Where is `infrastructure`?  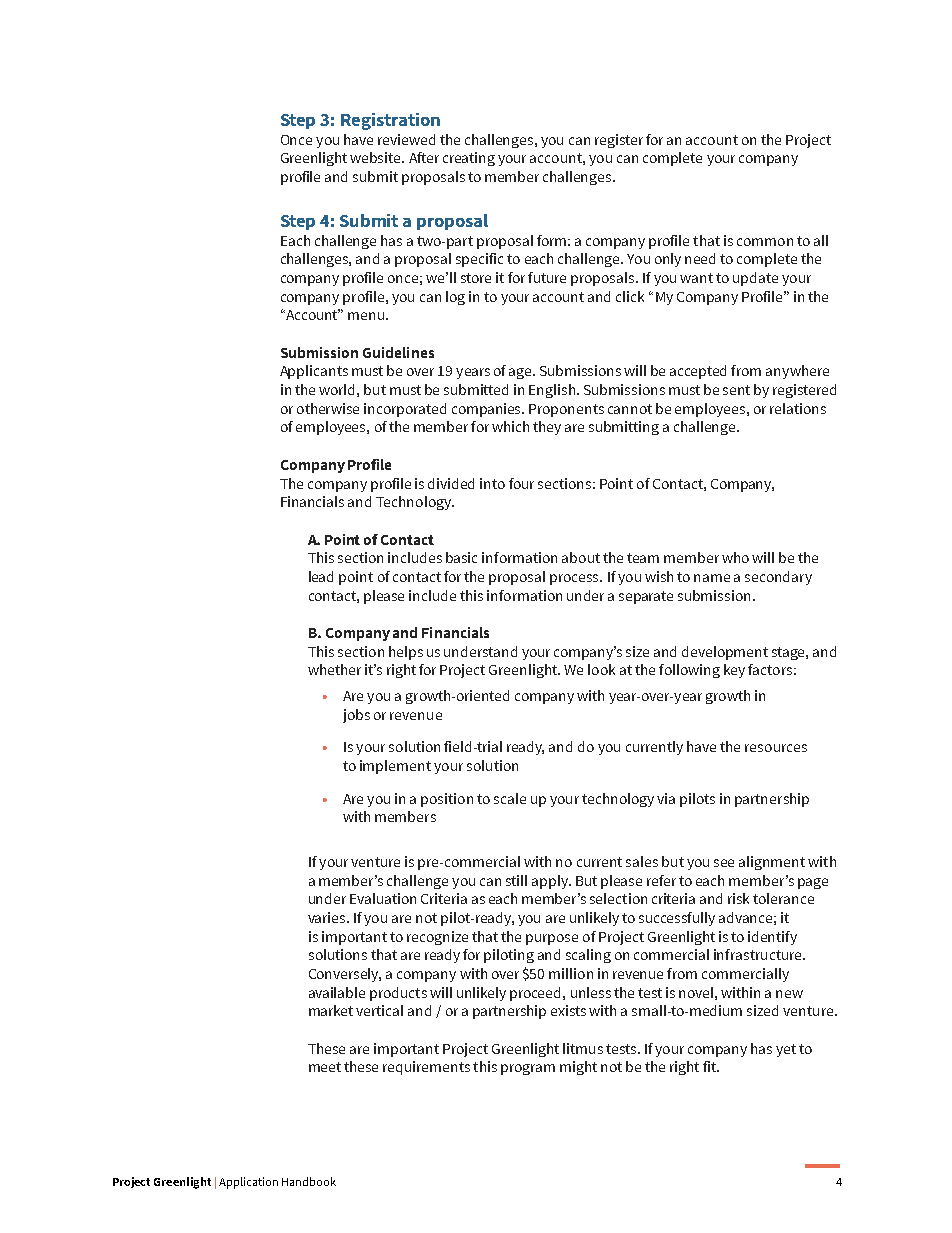
infrastructure is located at coordinates (759, 954).
